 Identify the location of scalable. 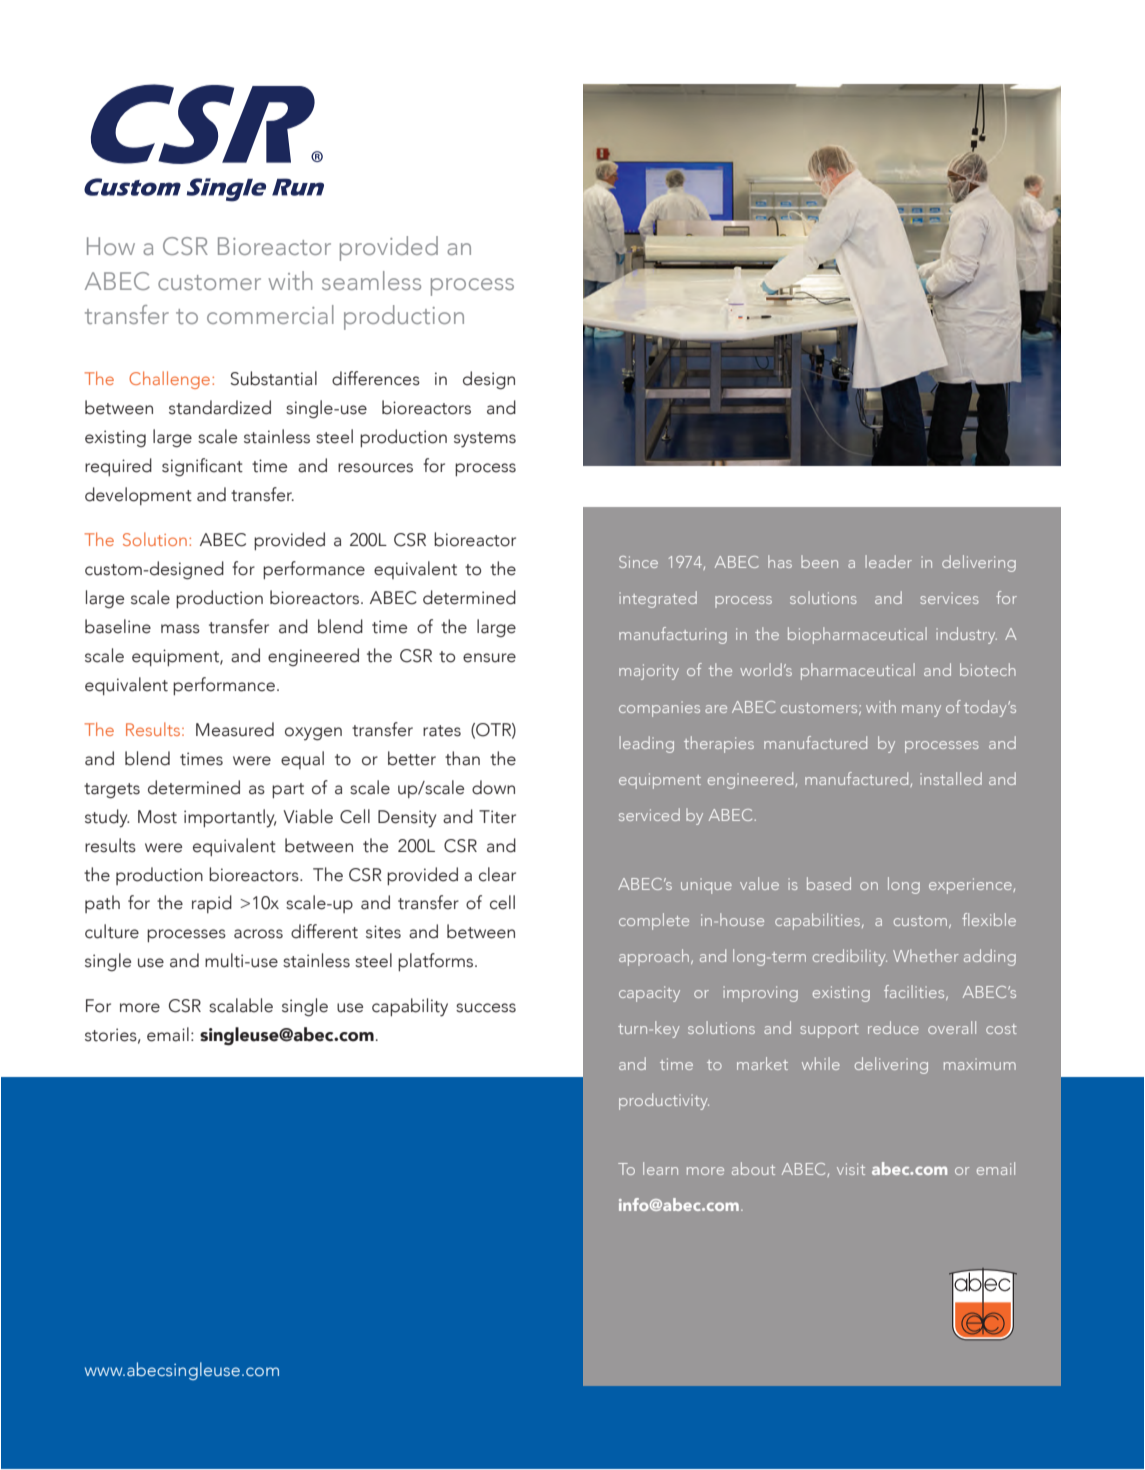
(241, 1005).
